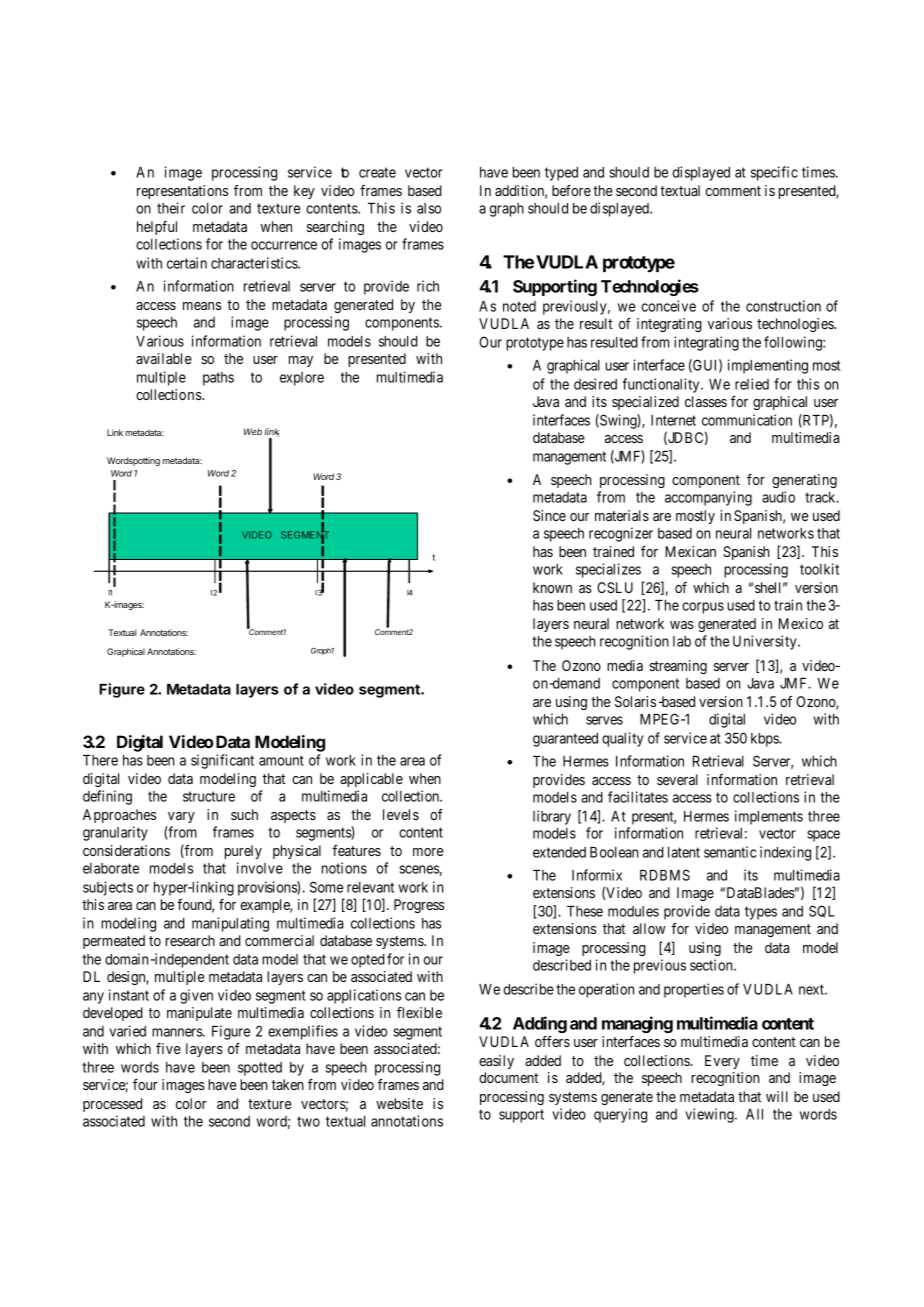 The height and width of the document is (1307, 924). What do you see at coordinates (774, 173) in the document?
I see `specific` at bounding box center [774, 173].
